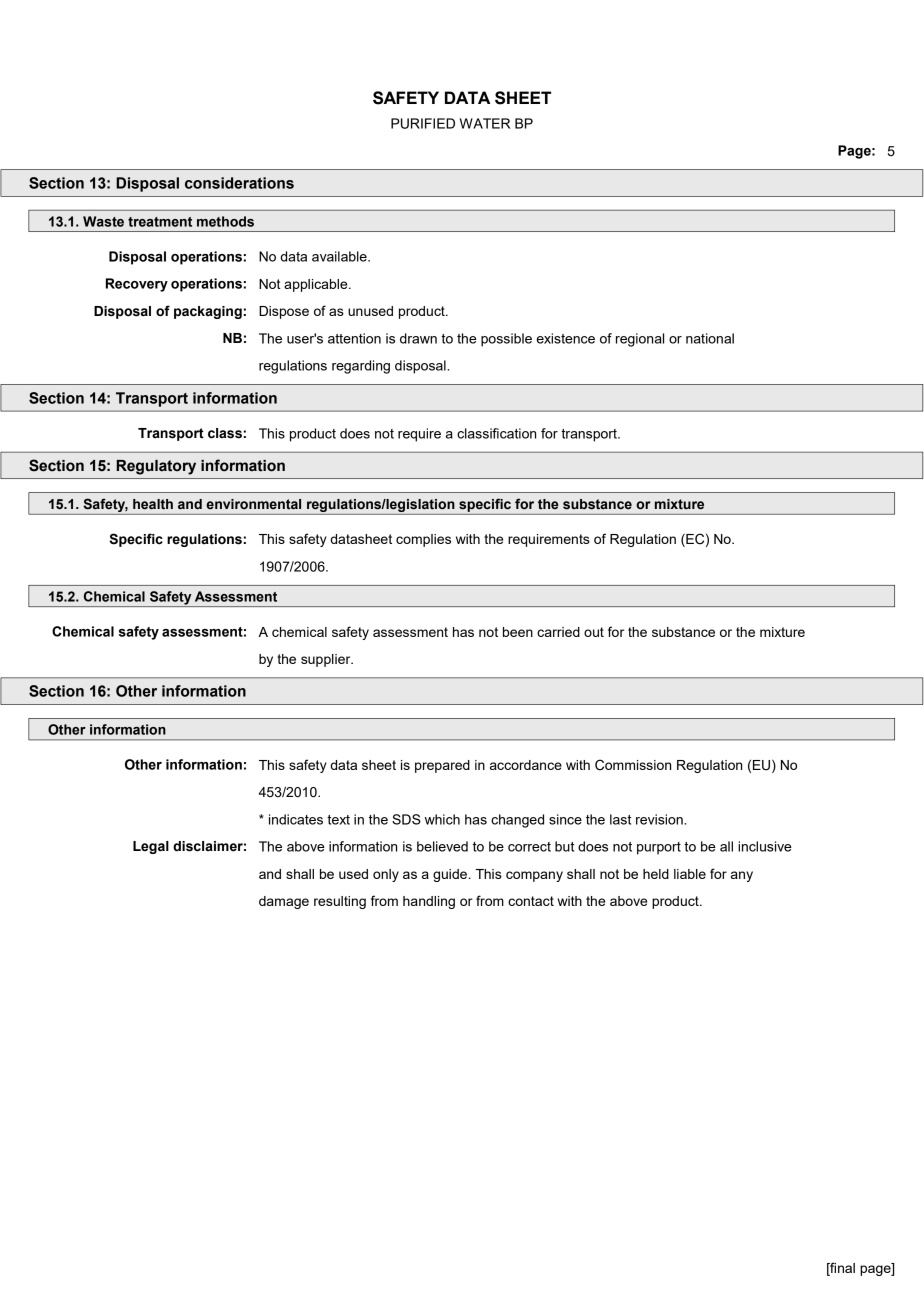 This screenshot has width=924, height=1308. I want to click on Legal, so click(151, 847).
